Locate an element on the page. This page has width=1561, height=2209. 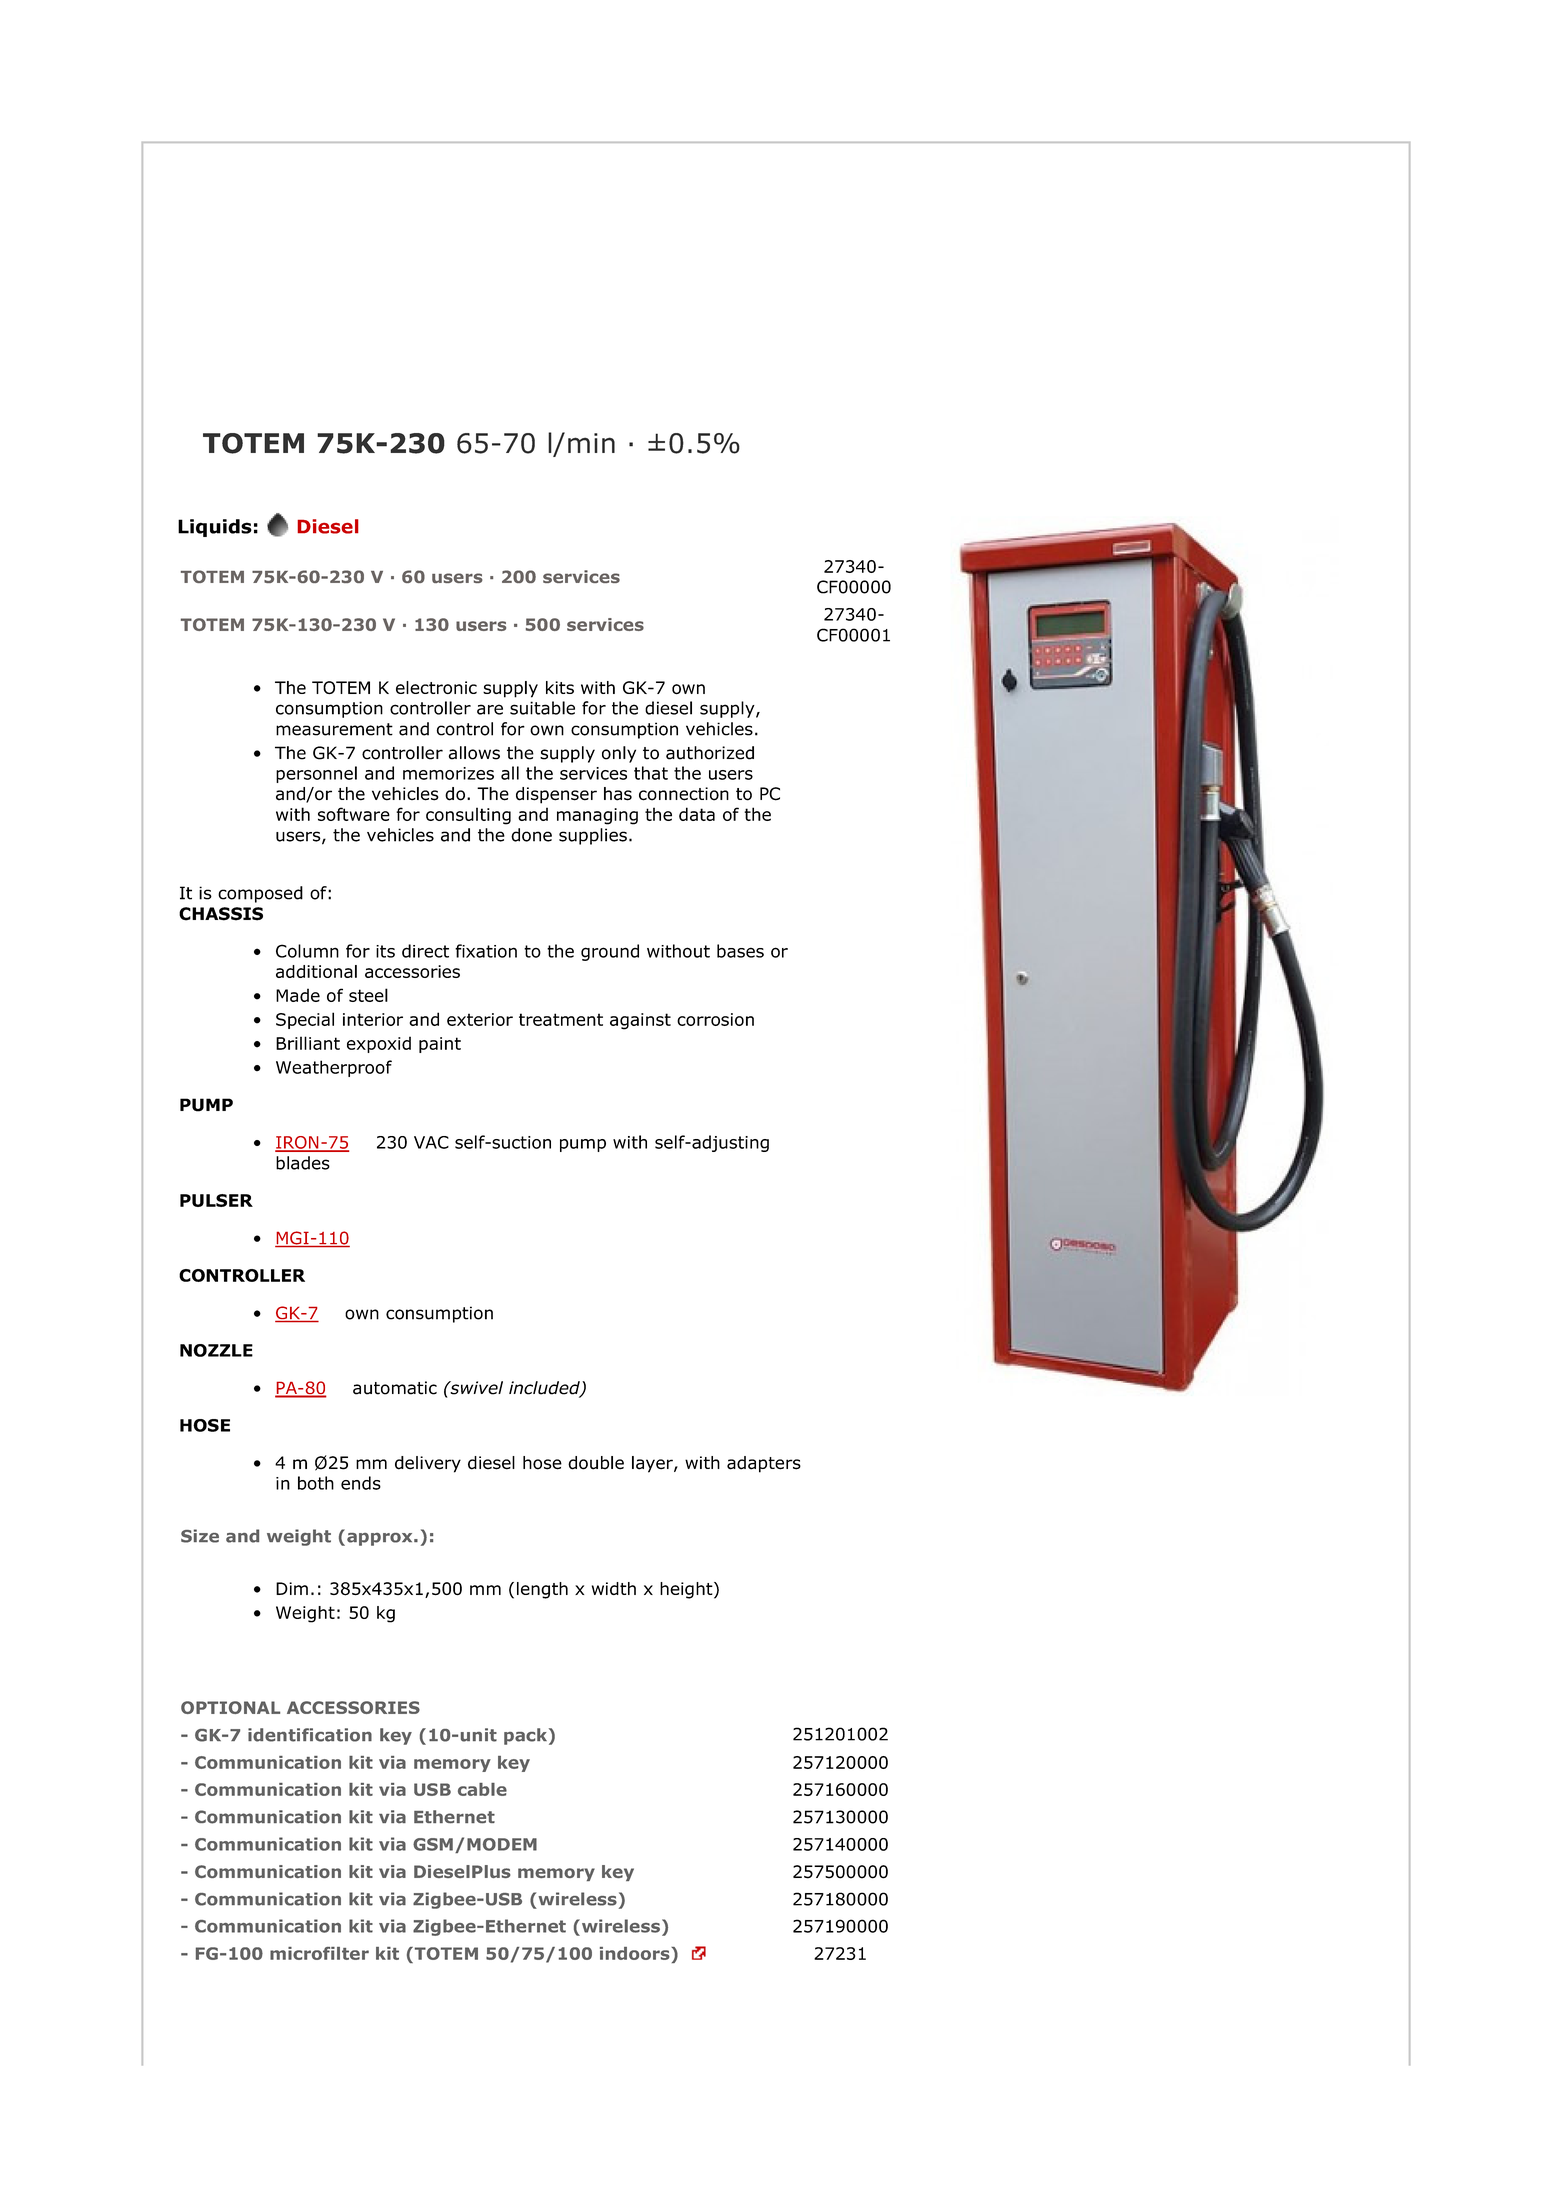
indoors is located at coordinates (636, 1953).
